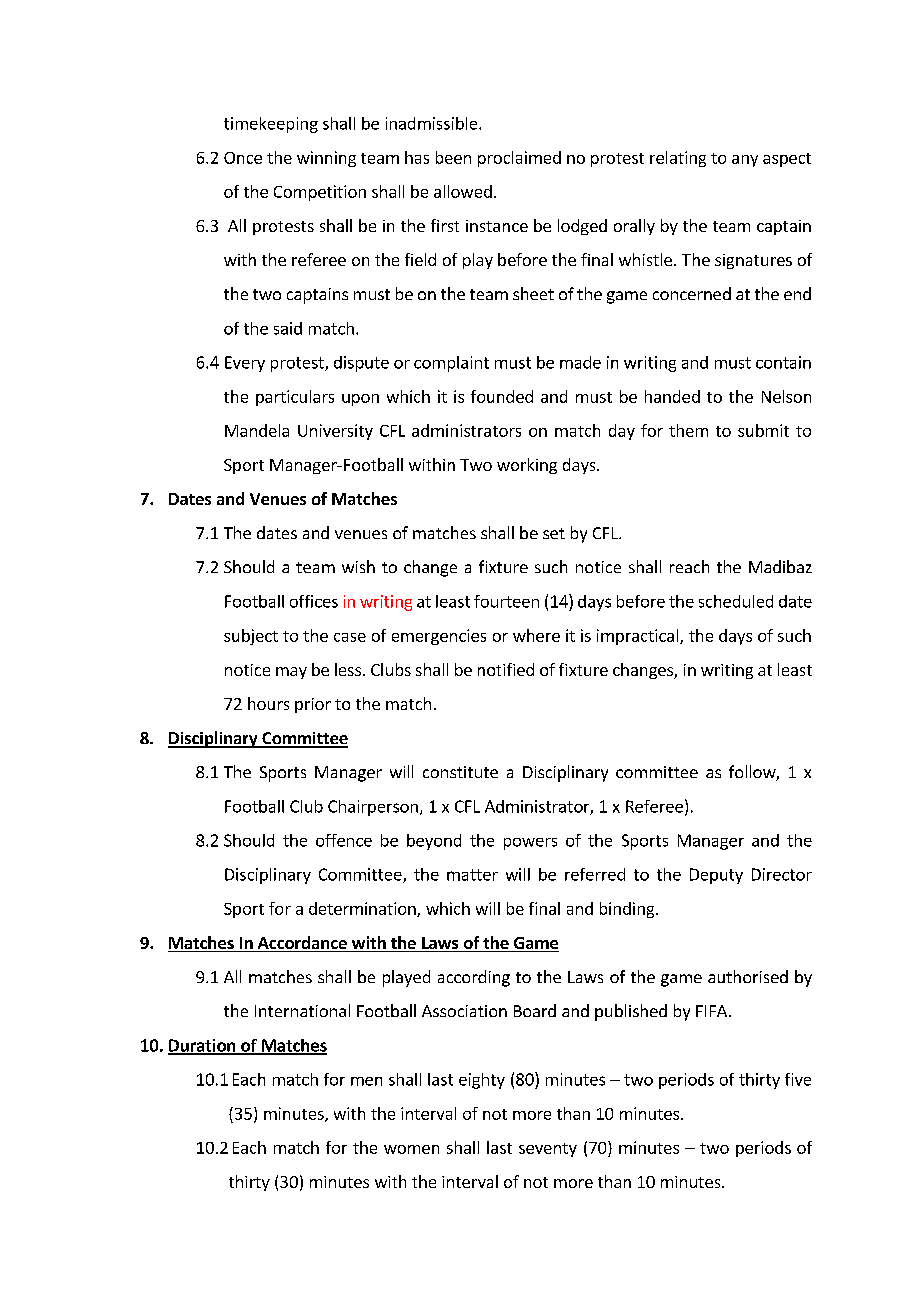 The image size is (924, 1308). What do you see at coordinates (251, 637) in the page?
I see `subject` at bounding box center [251, 637].
